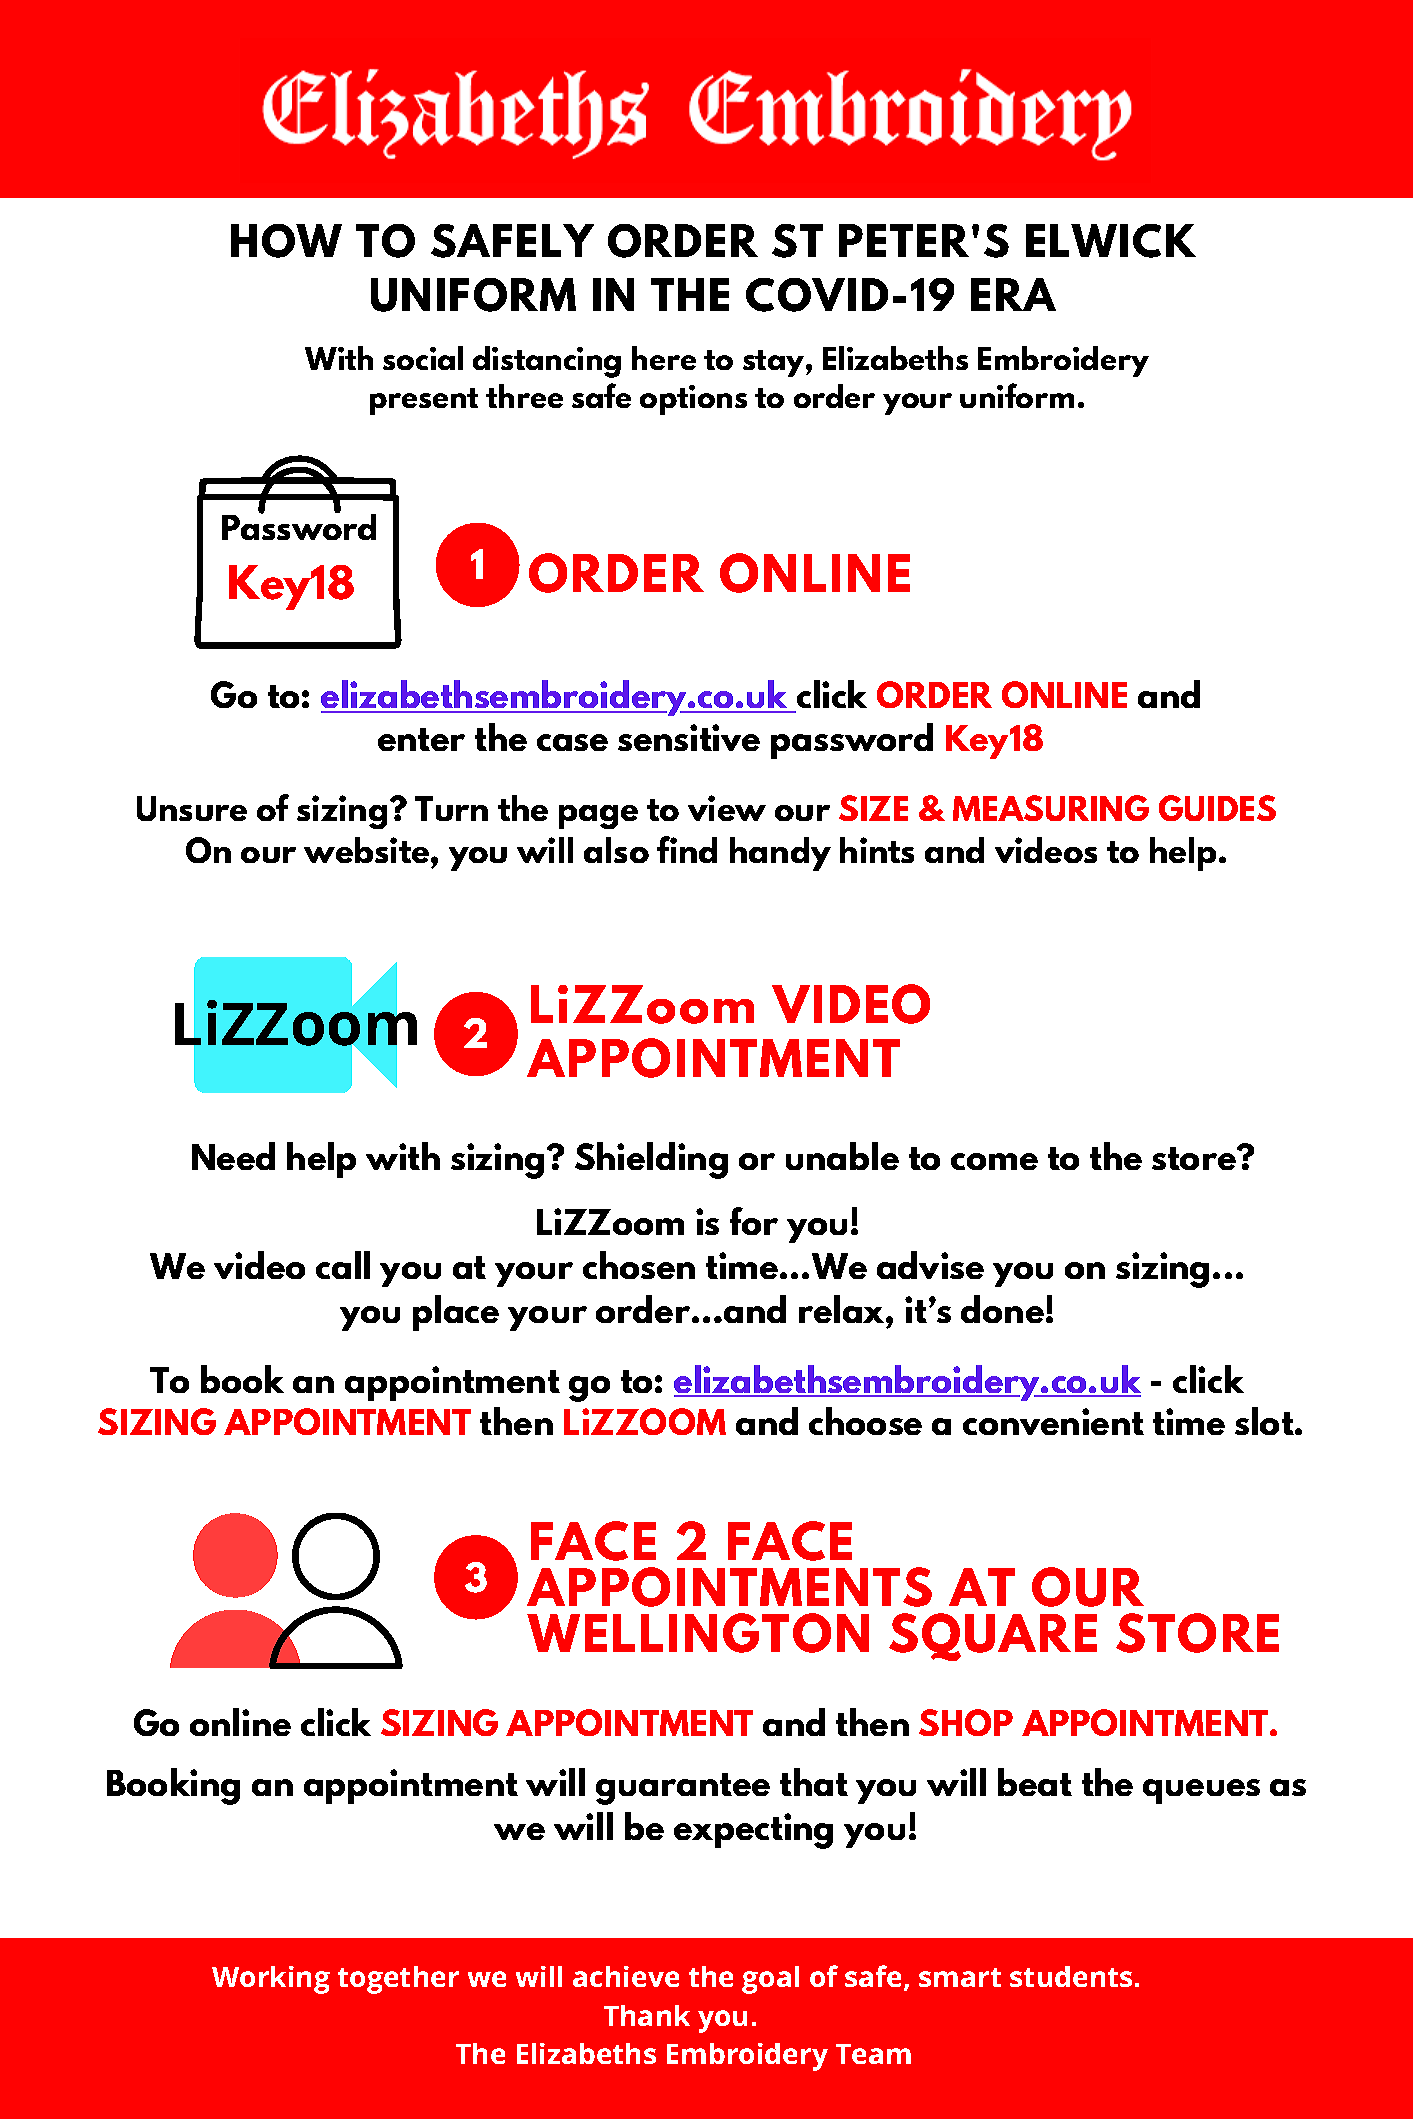 Image resolution: width=1413 pixels, height=2119 pixels. Describe the element at coordinates (770, 1980) in the document. I see `goal` at that location.
